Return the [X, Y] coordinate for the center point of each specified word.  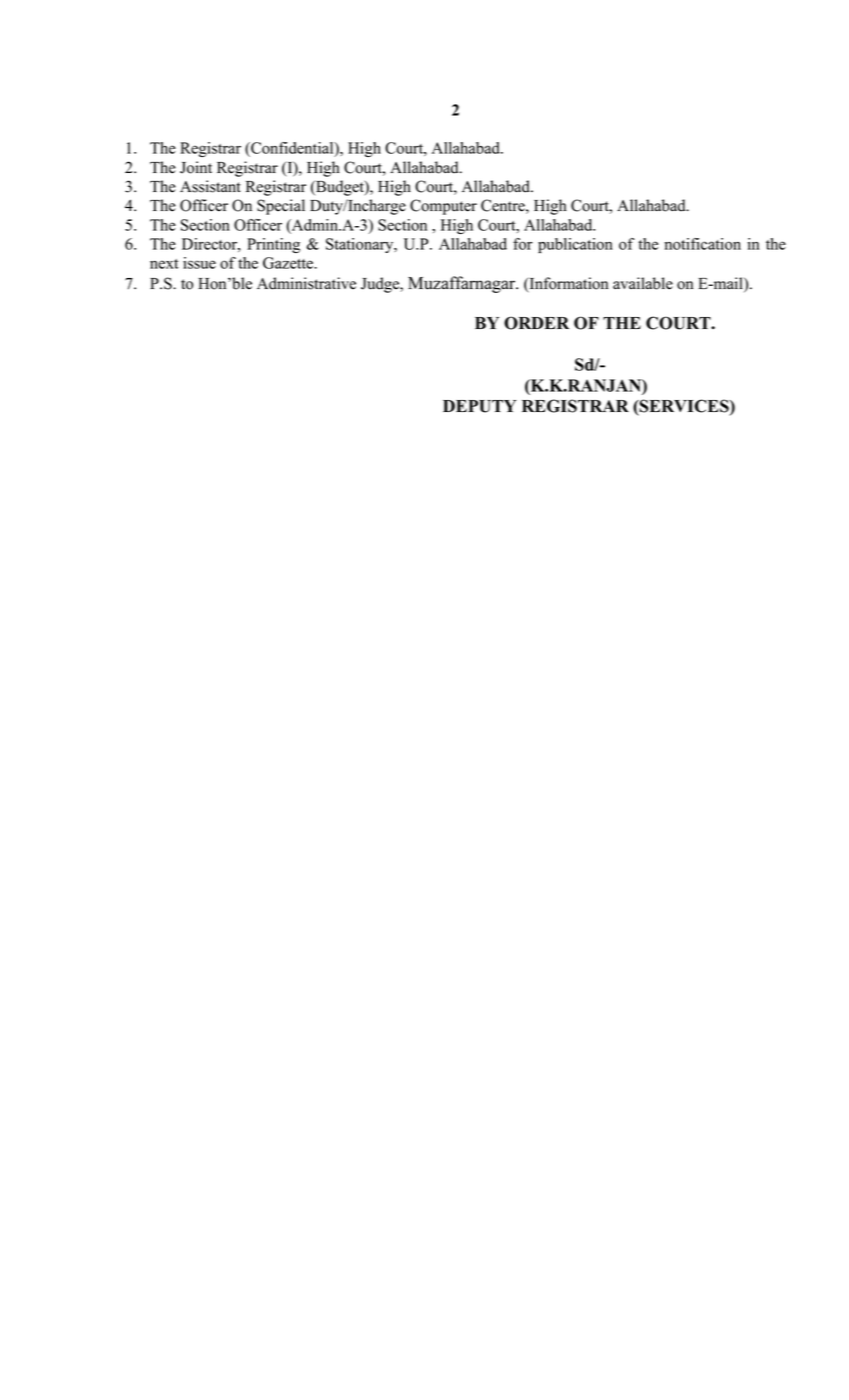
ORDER [536, 323]
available [643, 283]
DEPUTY [479, 406]
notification [702, 244]
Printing [273, 245]
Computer [443, 207]
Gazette [289, 263]
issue [199, 263]
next [164, 264]
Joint [196, 167]
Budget [340, 188]
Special [281, 207]
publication [575, 245]
